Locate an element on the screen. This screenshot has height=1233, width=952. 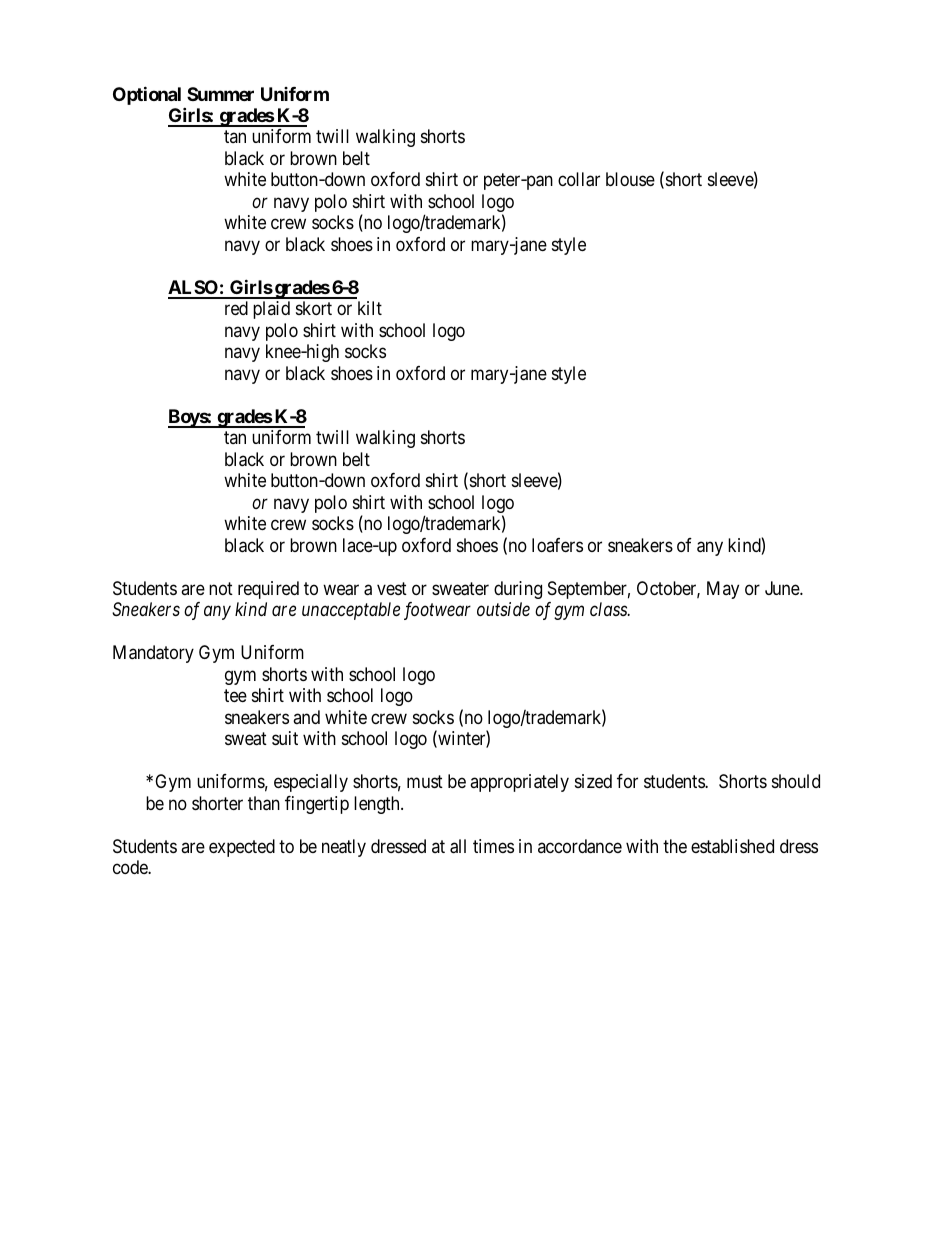
expected is located at coordinates (242, 848).
